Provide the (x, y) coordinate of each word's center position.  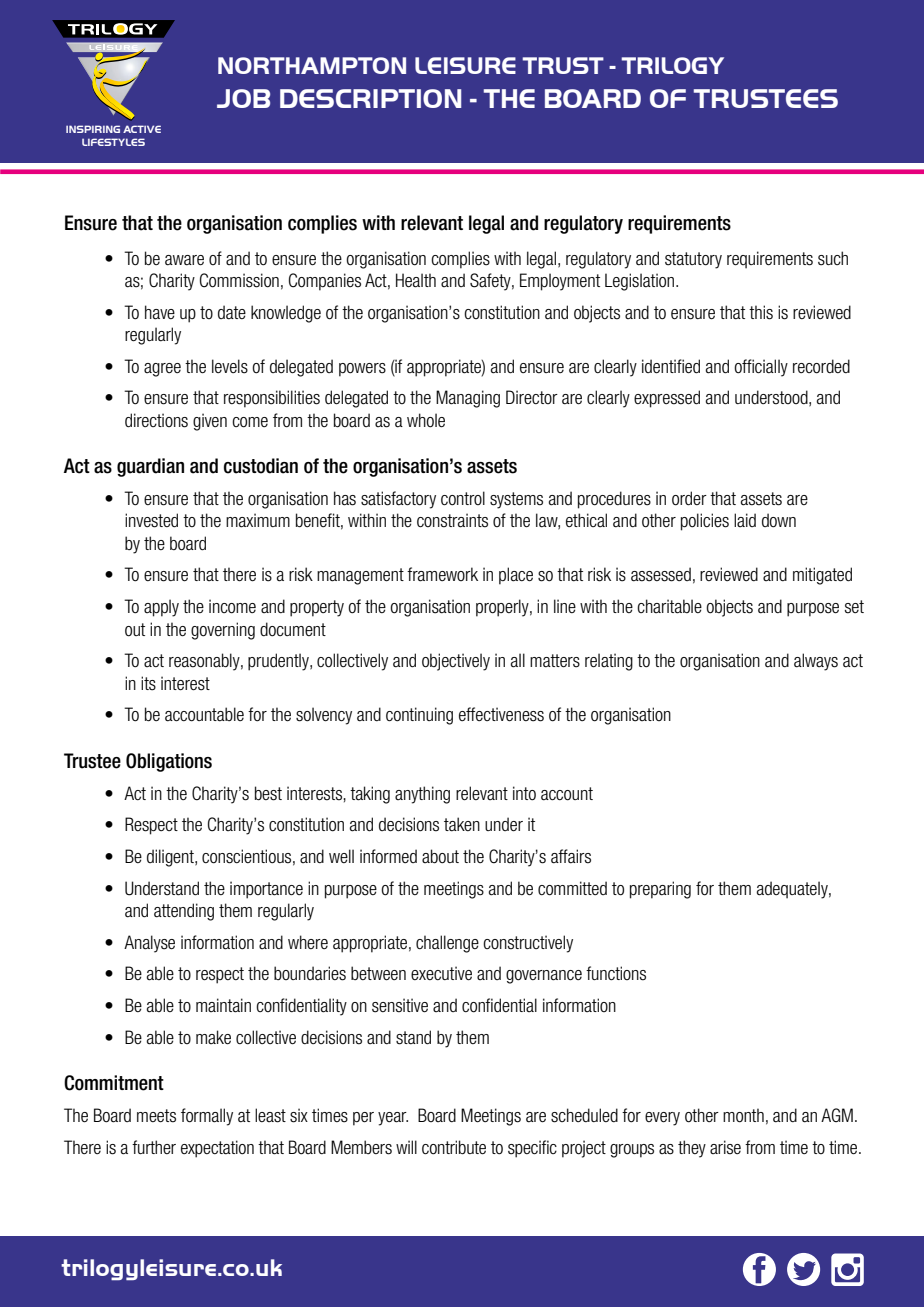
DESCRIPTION (370, 98)
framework (442, 574)
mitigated (822, 576)
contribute (454, 1147)
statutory (693, 260)
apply (161, 608)
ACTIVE (142, 129)
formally (207, 1117)
